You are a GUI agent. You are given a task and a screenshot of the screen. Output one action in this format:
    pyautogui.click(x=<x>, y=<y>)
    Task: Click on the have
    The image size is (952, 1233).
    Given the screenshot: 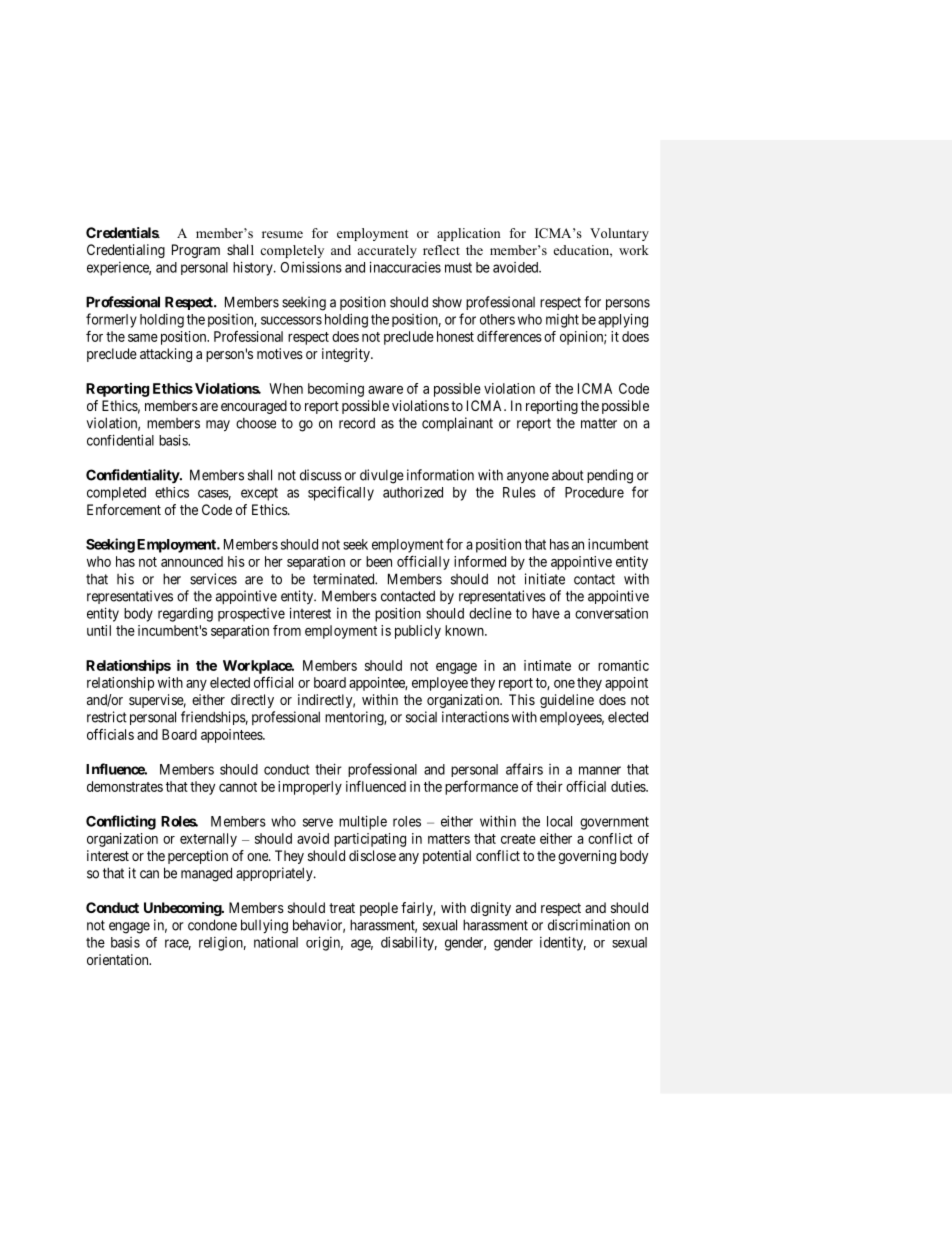 What is the action you would take?
    pyautogui.click(x=546, y=613)
